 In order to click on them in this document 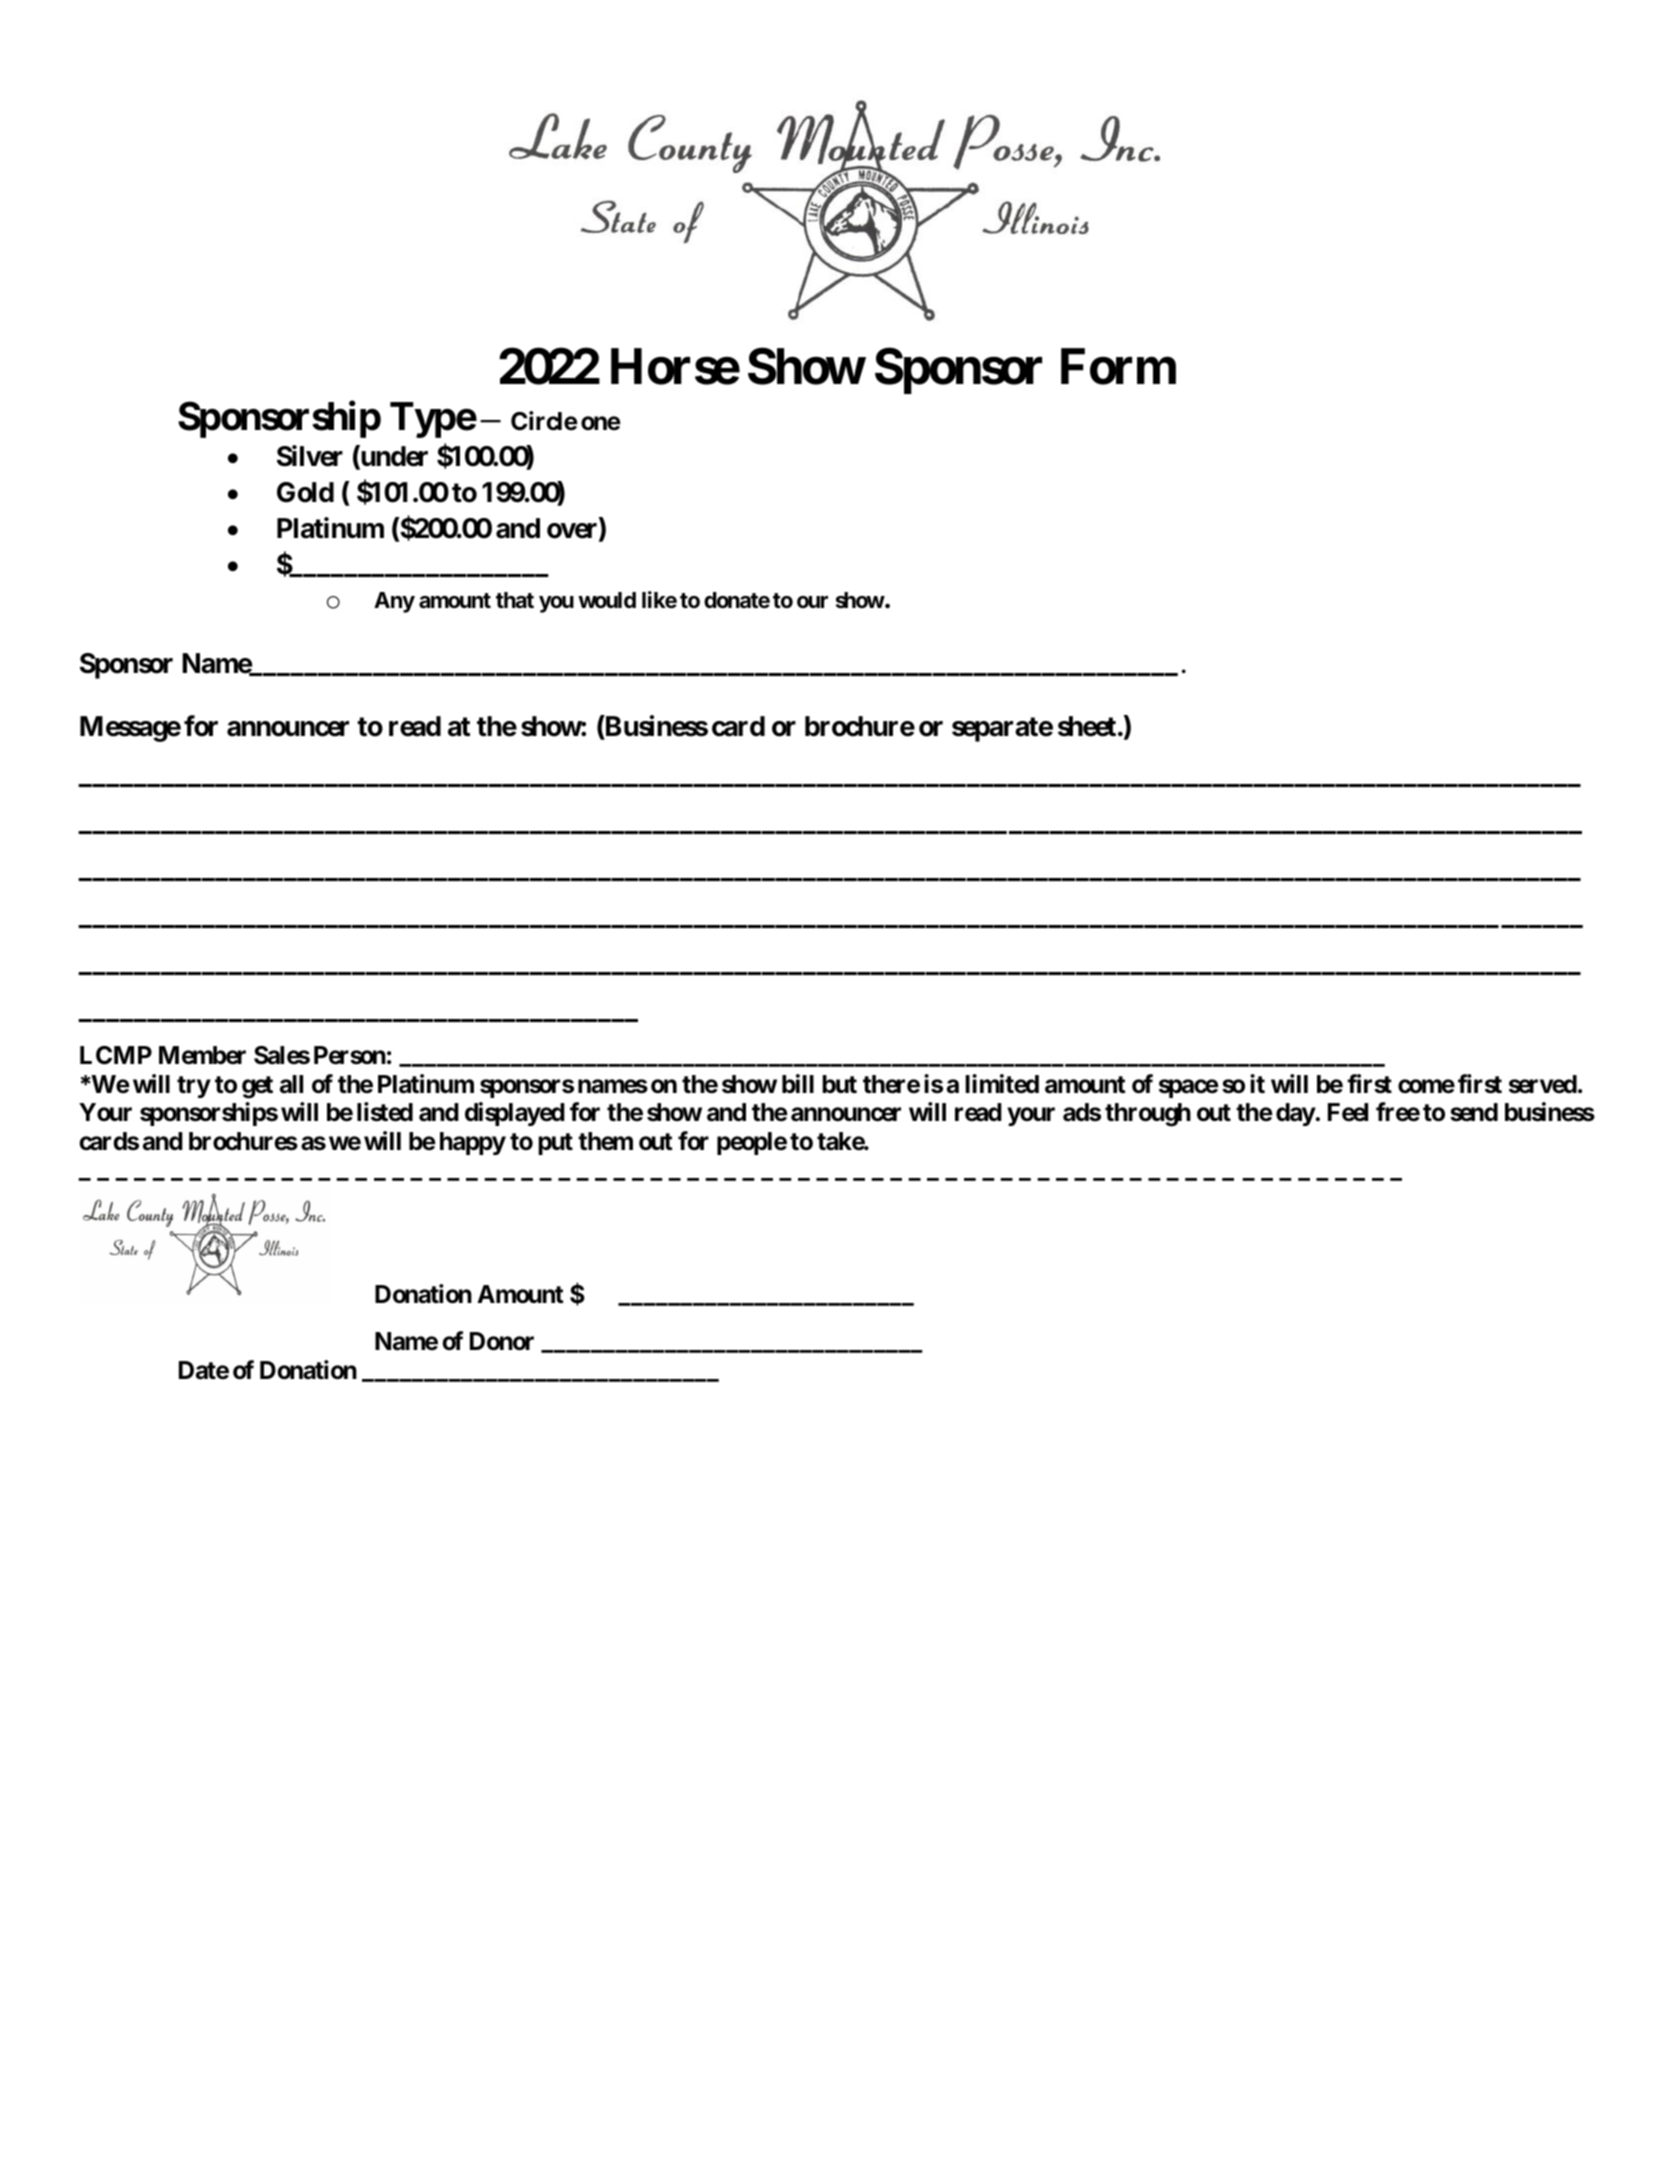, I will do `click(605, 1141)`.
